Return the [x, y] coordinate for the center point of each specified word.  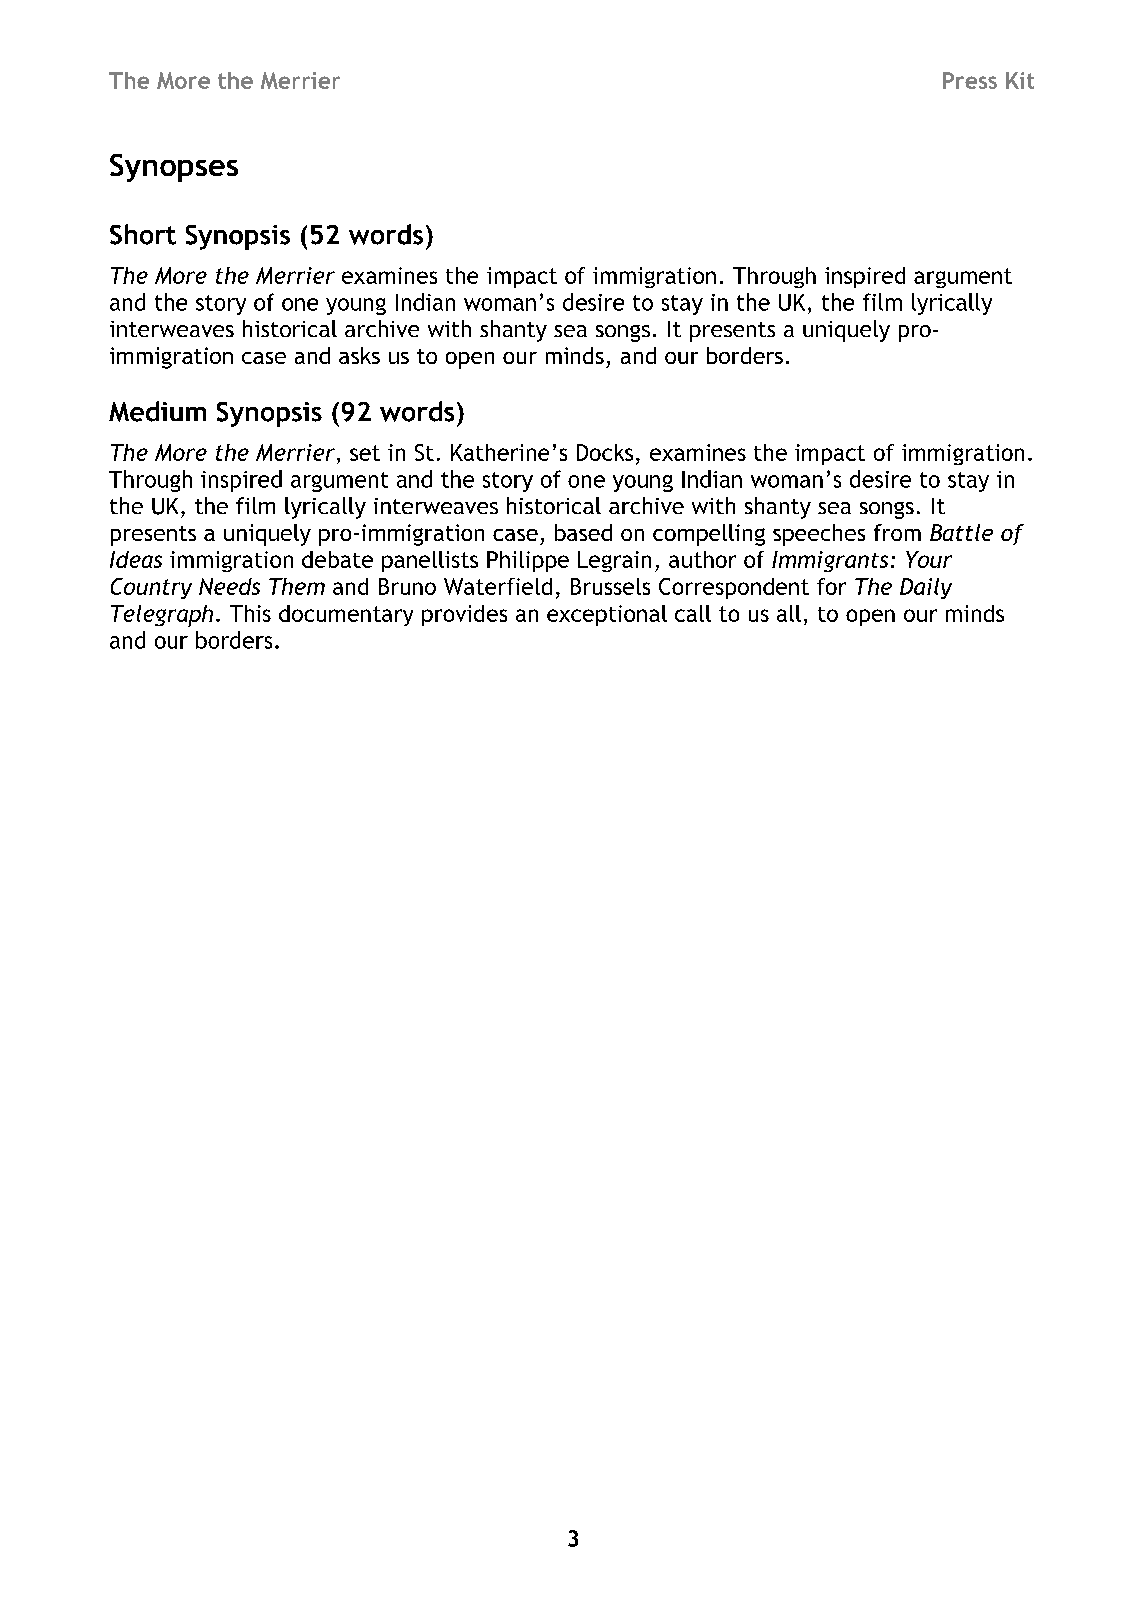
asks [359, 355]
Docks [605, 452]
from [897, 532]
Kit [1020, 80]
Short [143, 234]
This [250, 613]
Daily [926, 588]
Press [970, 80]
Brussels [610, 586]
